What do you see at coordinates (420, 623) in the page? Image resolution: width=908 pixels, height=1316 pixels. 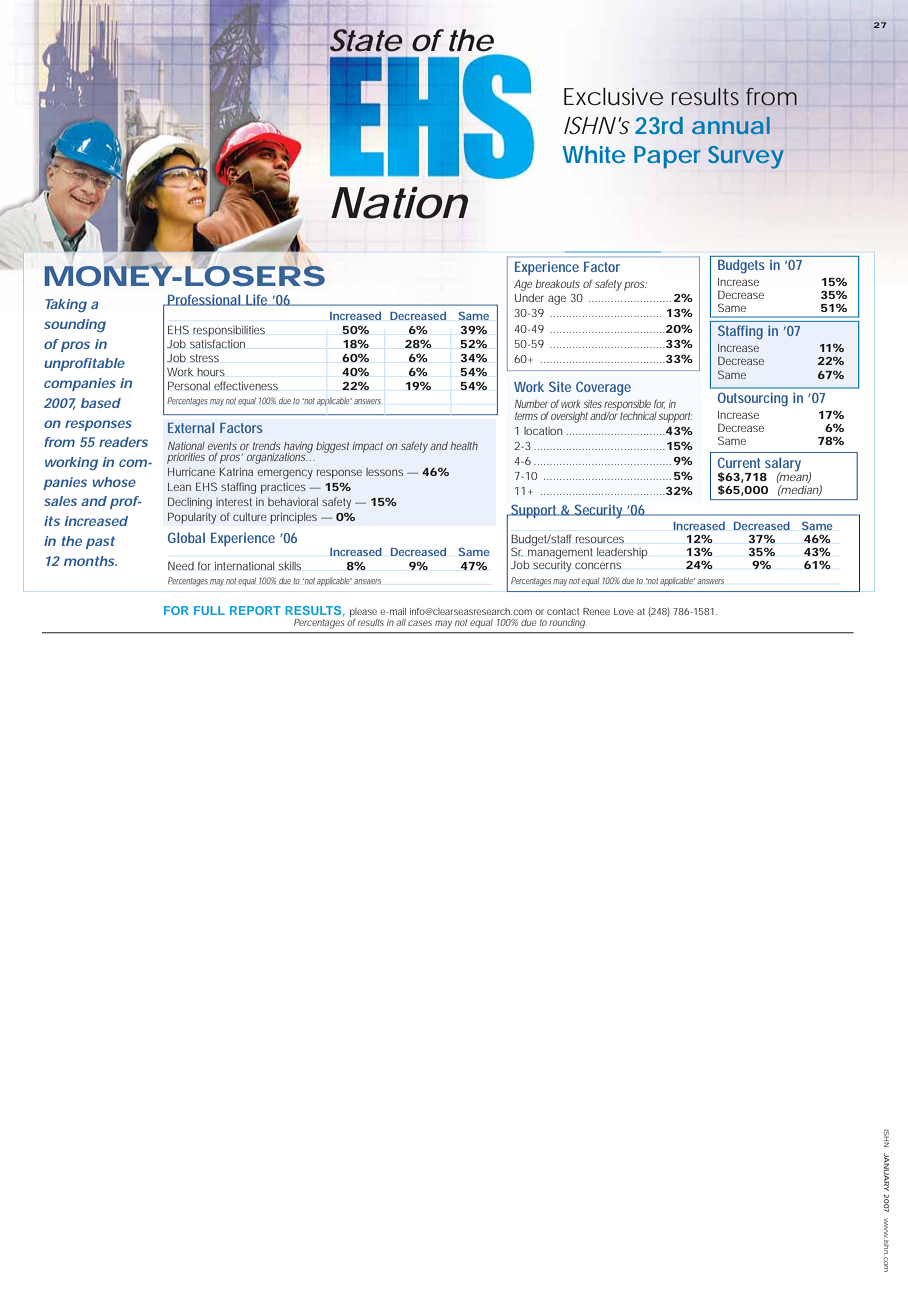 I see `cases` at bounding box center [420, 623].
